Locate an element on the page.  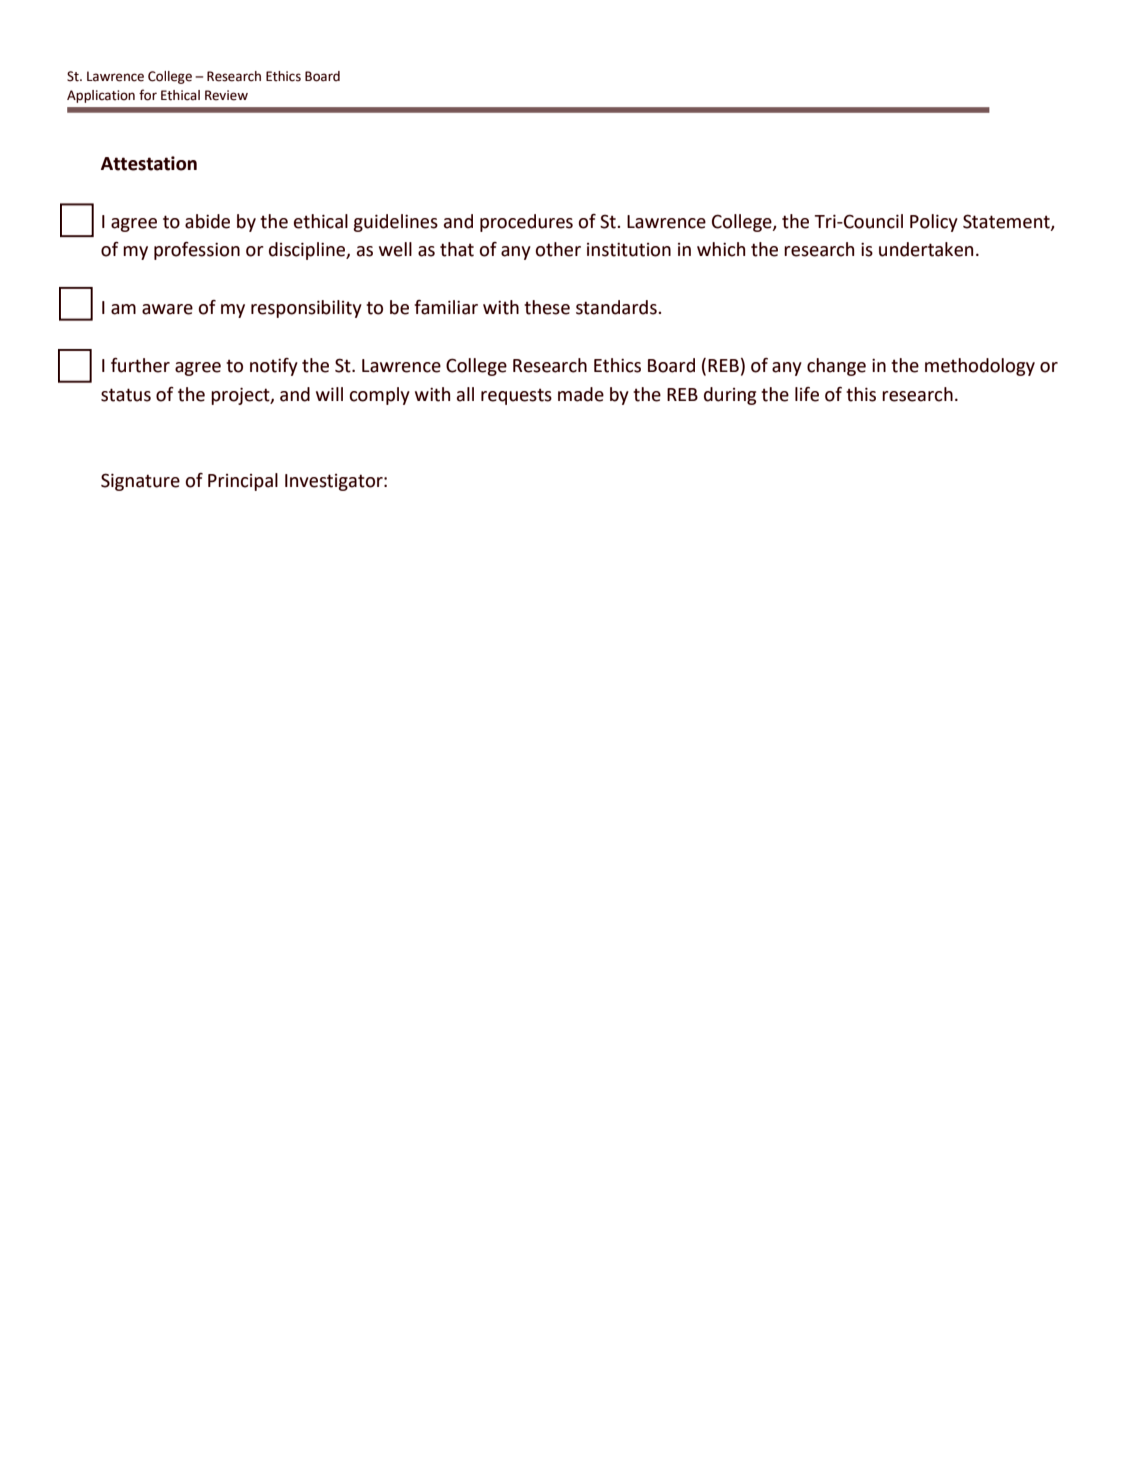
abide is located at coordinates (207, 221).
